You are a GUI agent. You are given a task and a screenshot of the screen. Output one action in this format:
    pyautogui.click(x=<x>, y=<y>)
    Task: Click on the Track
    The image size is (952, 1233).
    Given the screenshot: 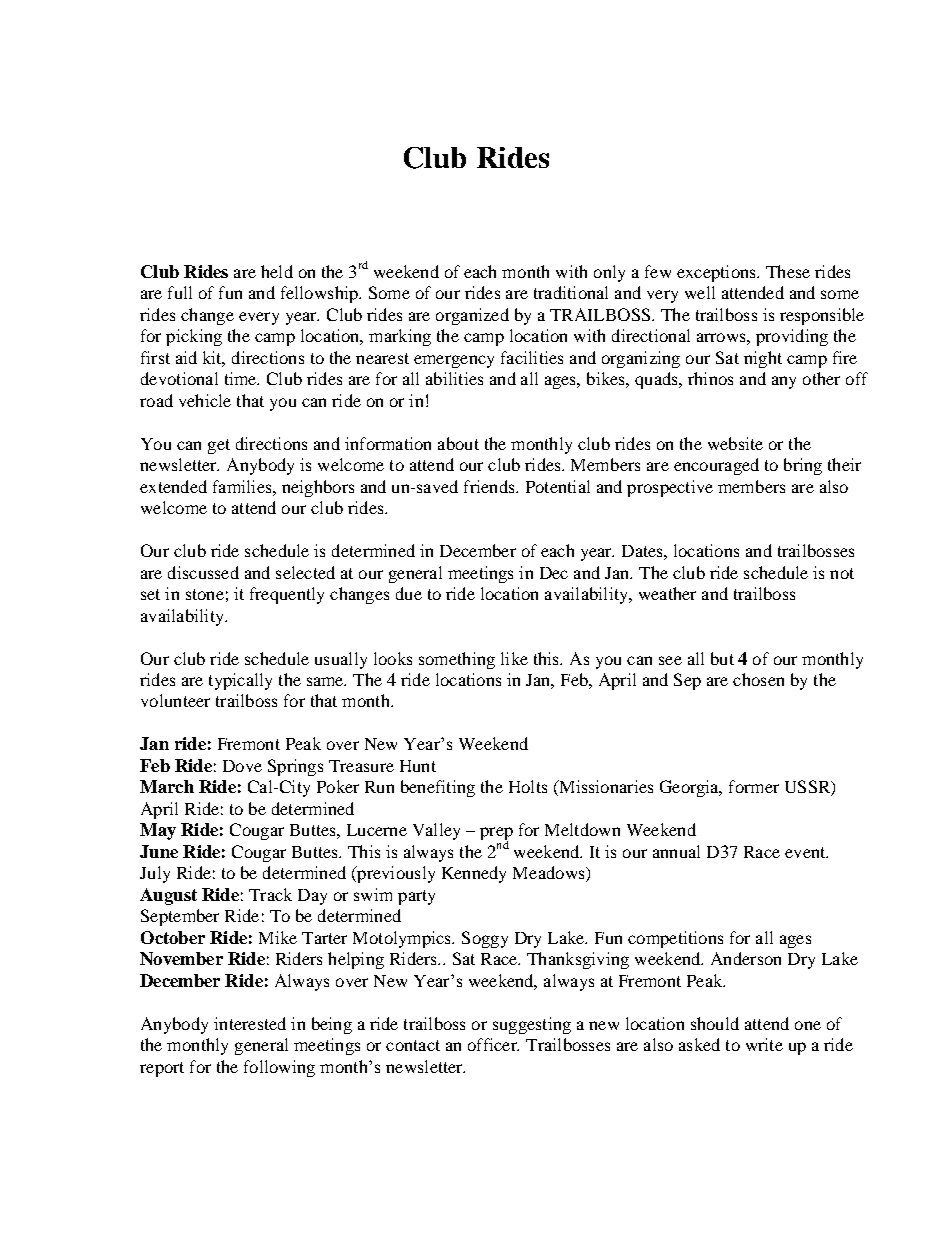 What is the action you would take?
    pyautogui.click(x=270, y=894)
